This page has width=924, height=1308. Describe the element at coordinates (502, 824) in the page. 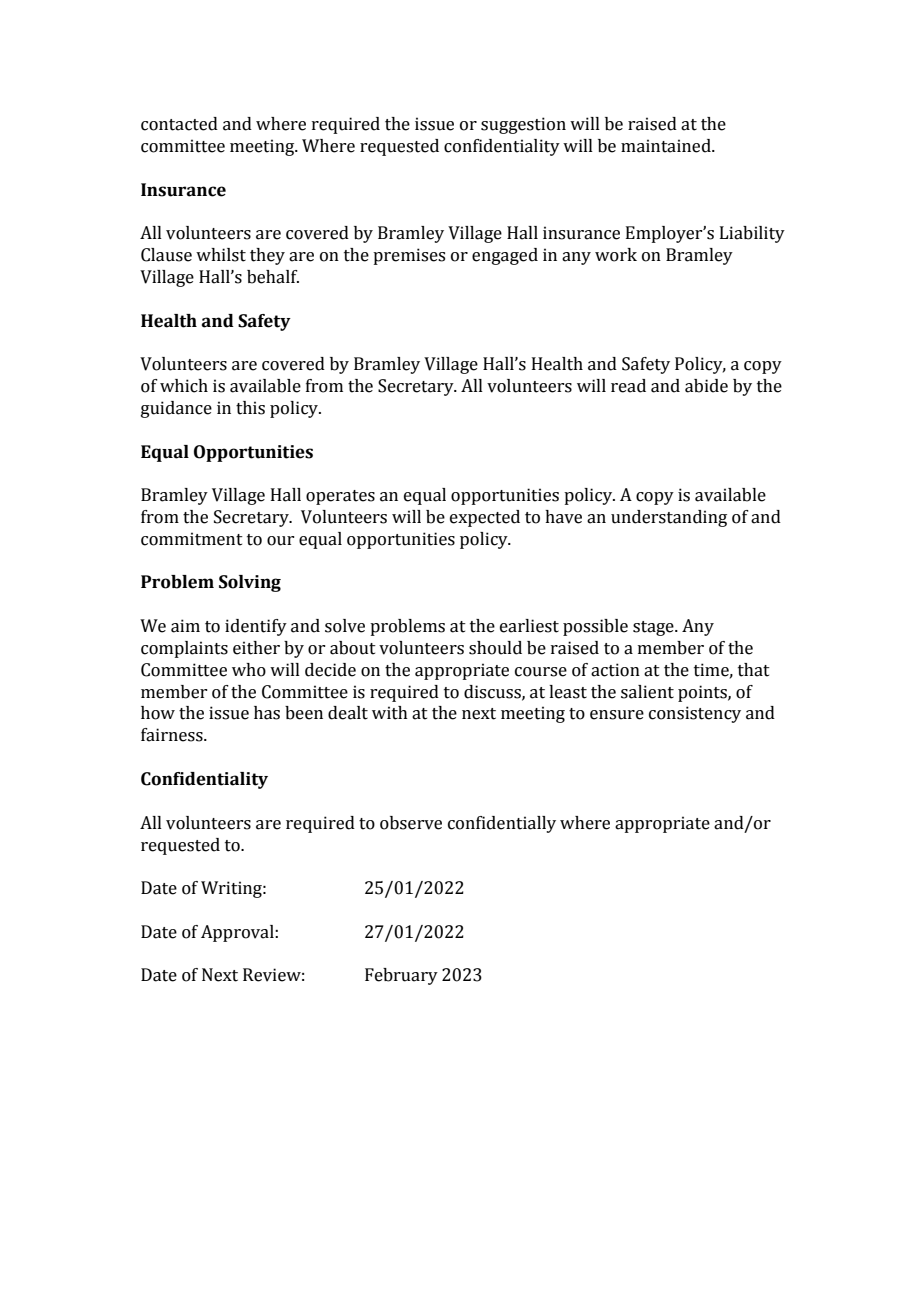

I see `confidentially` at that location.
